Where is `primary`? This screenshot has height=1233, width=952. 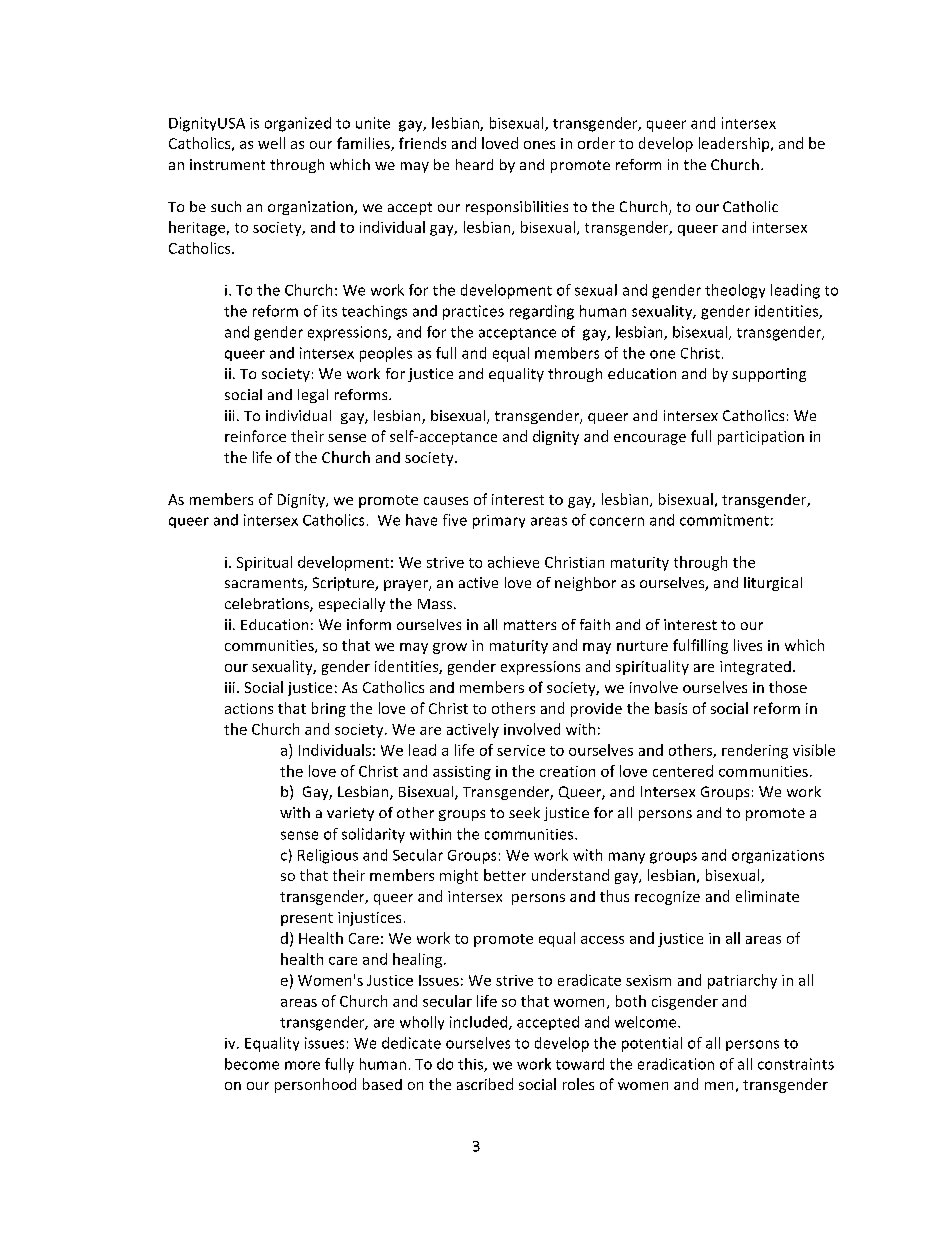 primary is located at coordinates (499, 522).
